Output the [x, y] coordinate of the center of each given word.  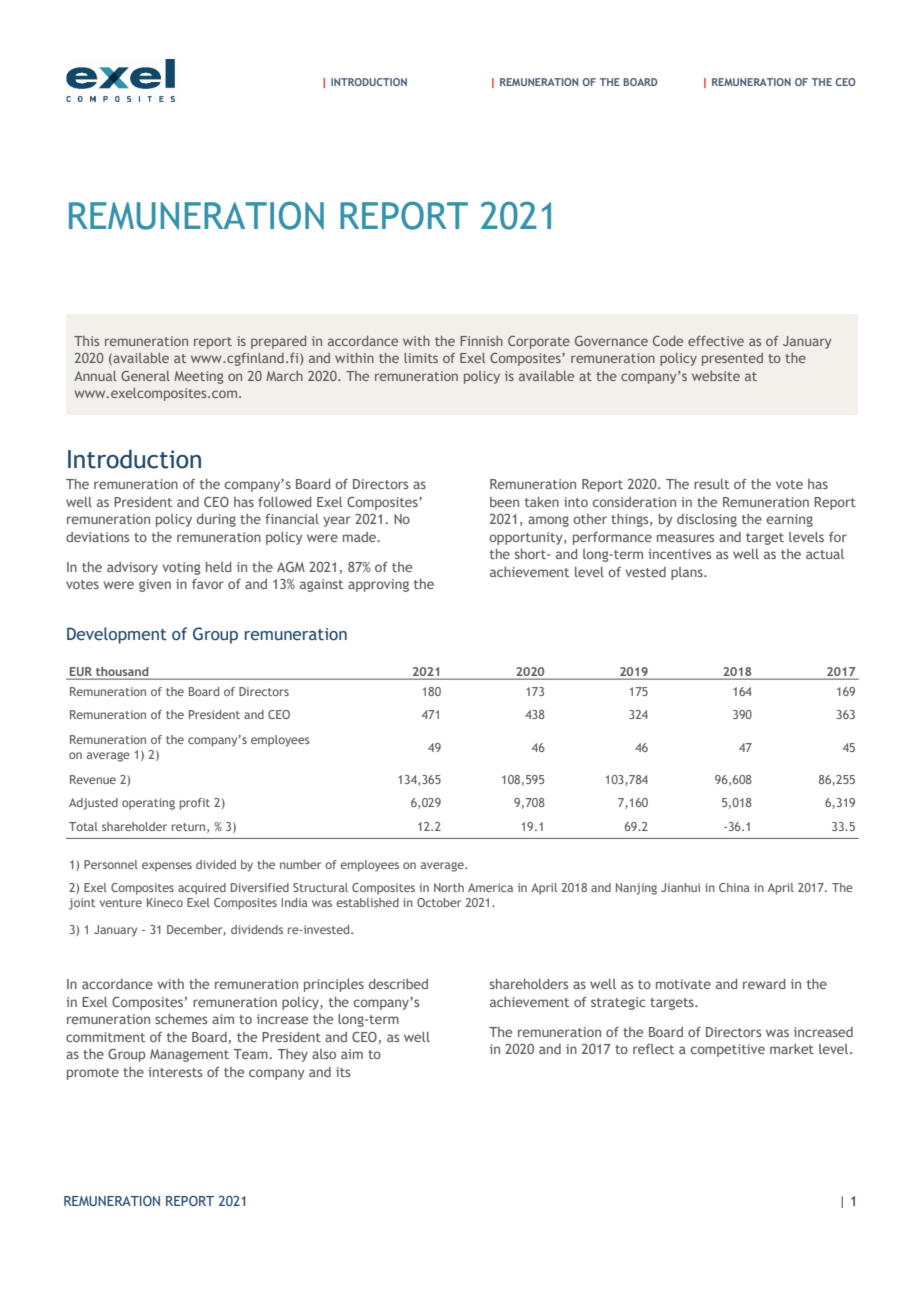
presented [732, 359]
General [145, 376]
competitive [727, 1050]
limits [421, 358]
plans [688, 573]
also [324, 1054]
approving [378, 585]
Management [189, 1055]
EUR [81, 673]
